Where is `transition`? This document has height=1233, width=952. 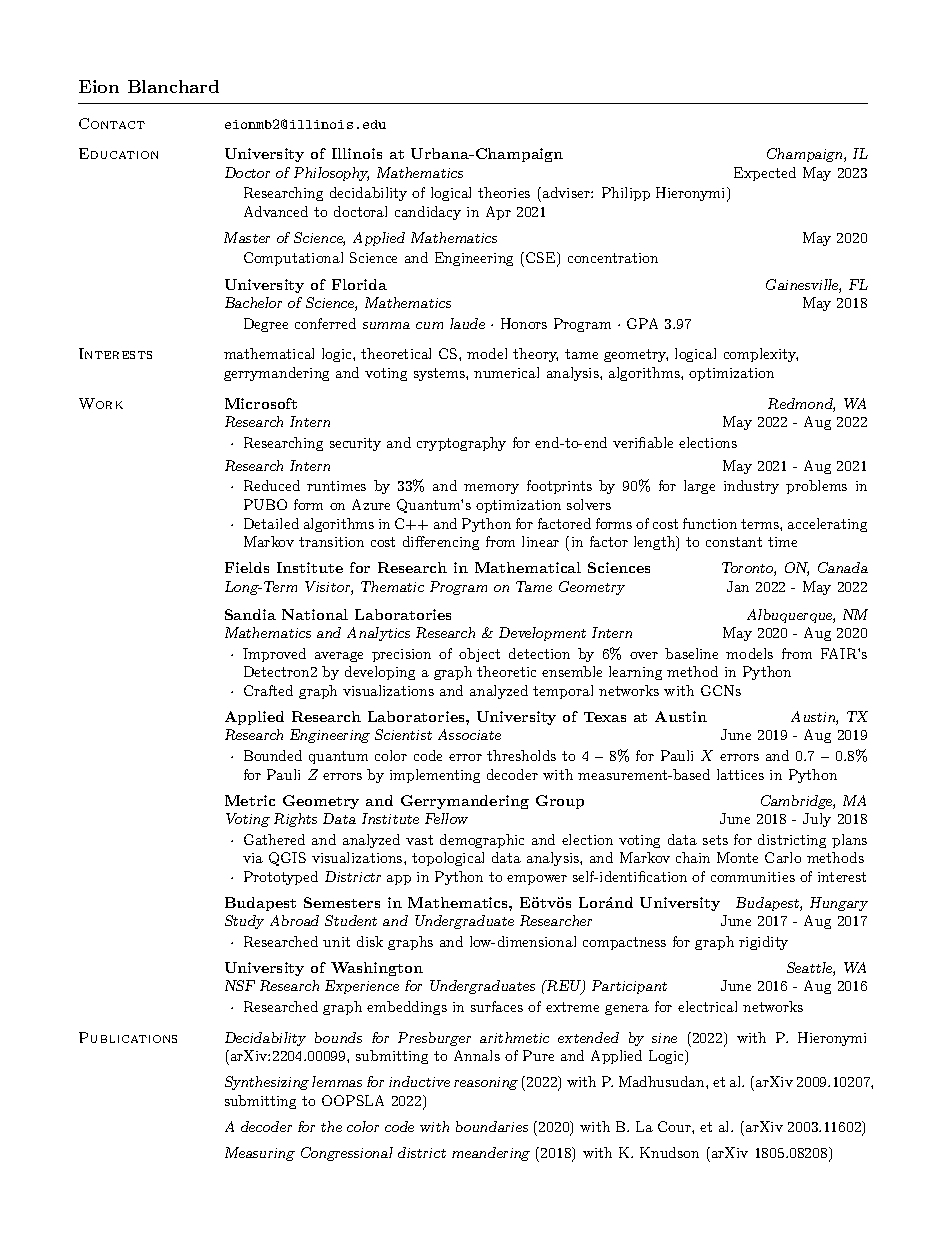
transition is located at coordinates (331, 542).
